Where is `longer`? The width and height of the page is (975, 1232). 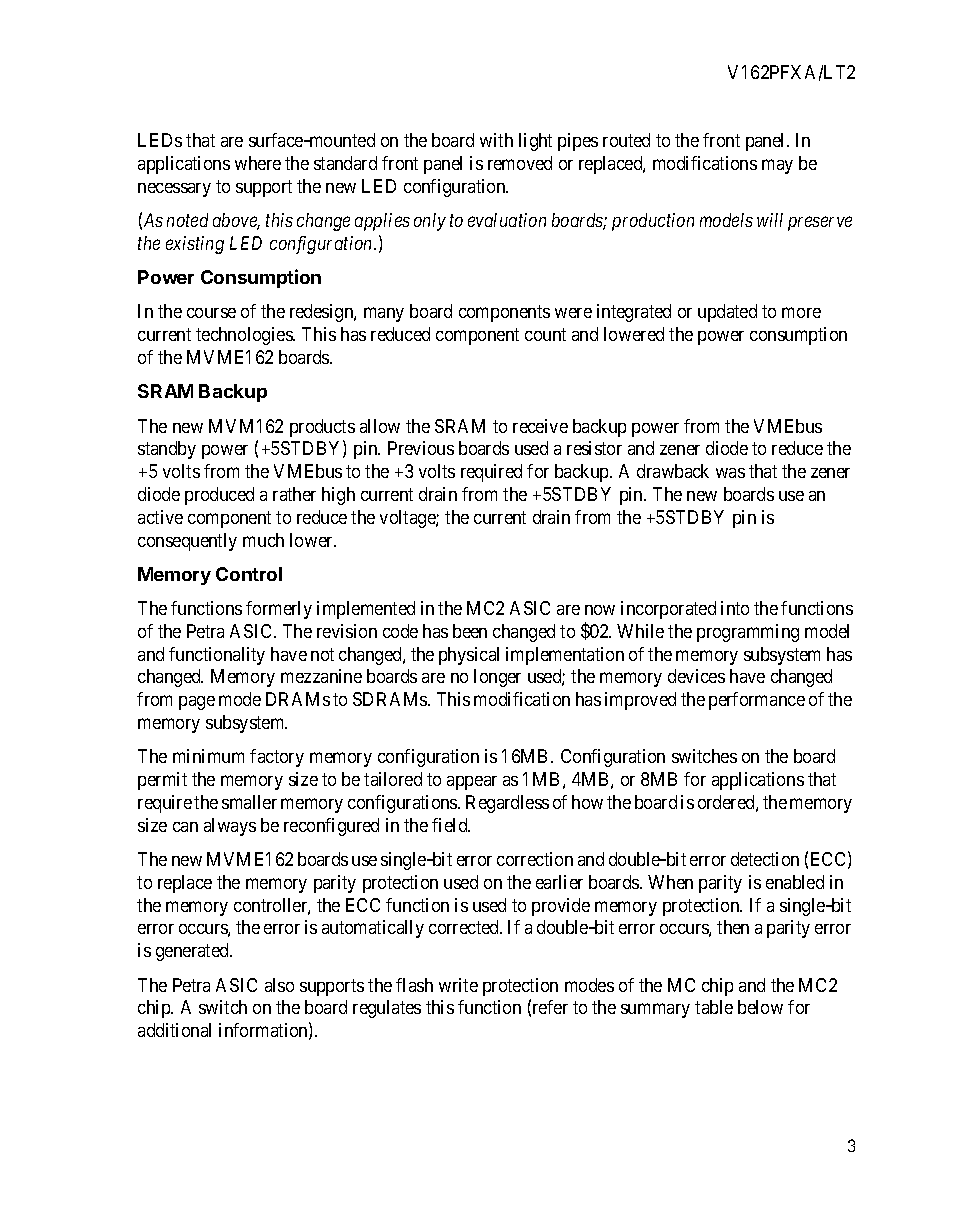 longer is located at coordinates (497, 678).
